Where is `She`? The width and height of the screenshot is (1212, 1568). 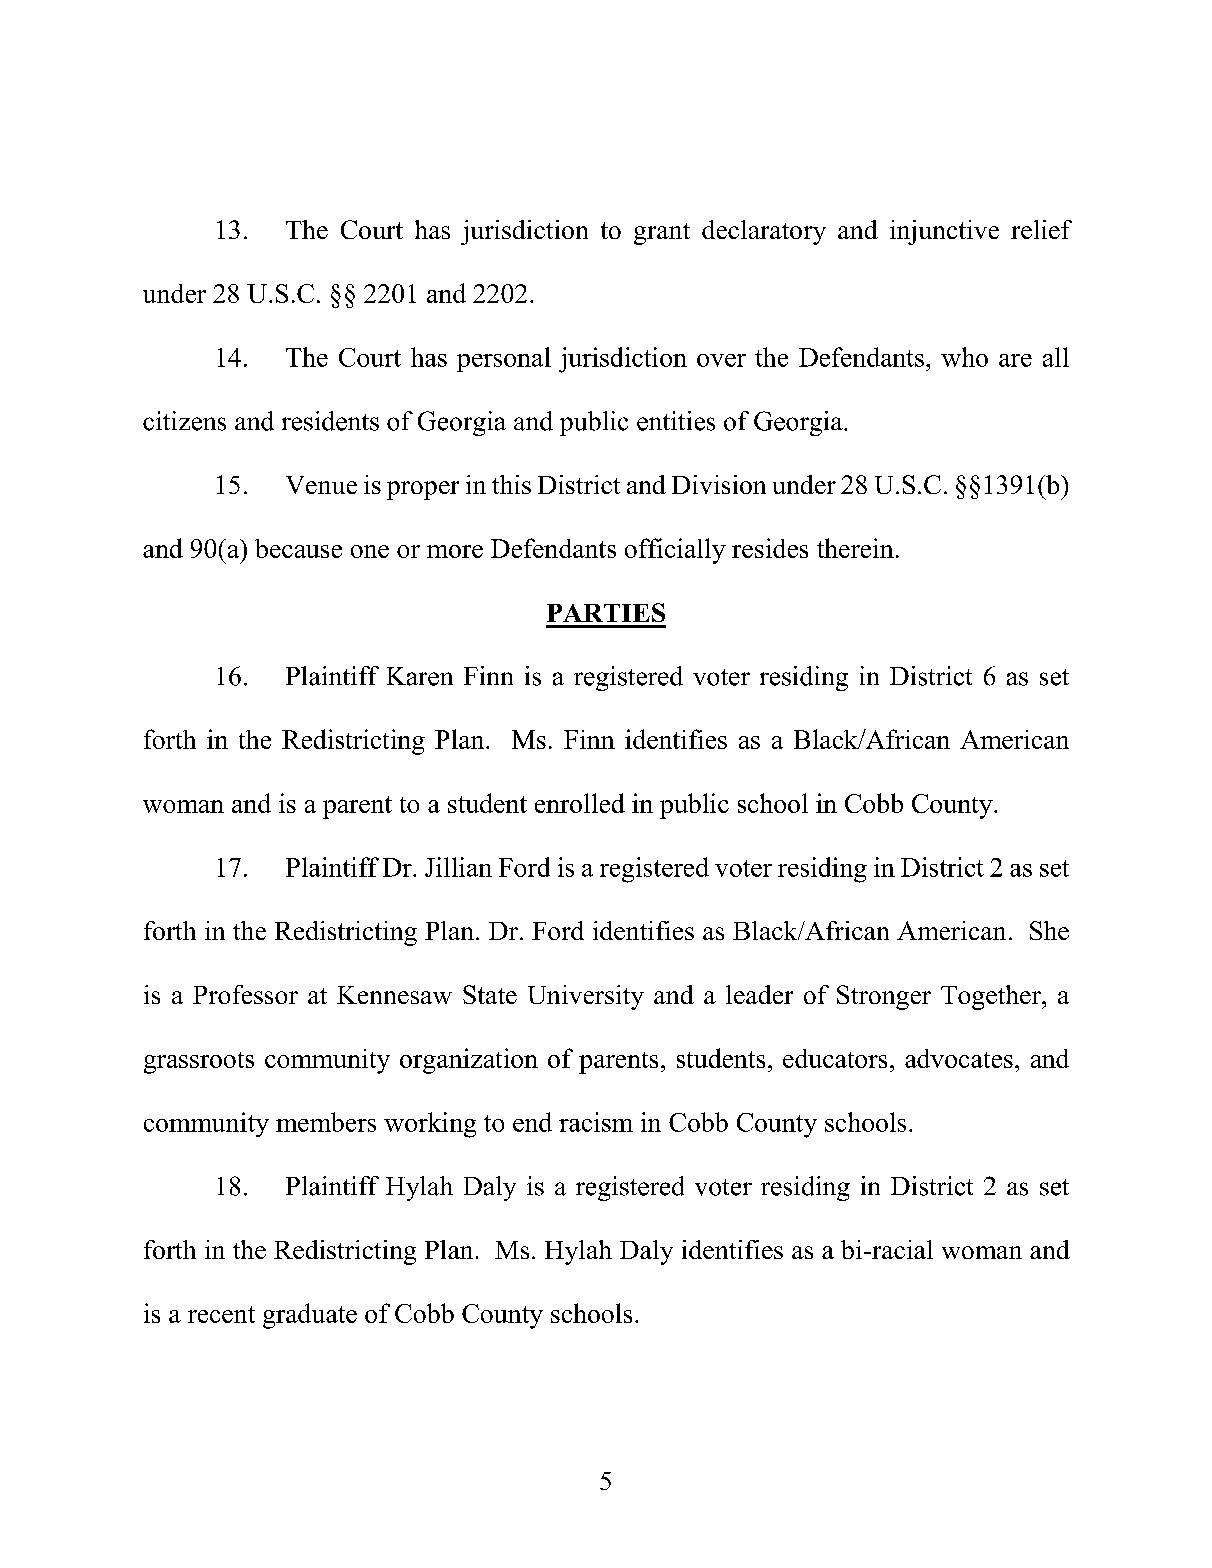
She is located at coordinates (1049, 930).
